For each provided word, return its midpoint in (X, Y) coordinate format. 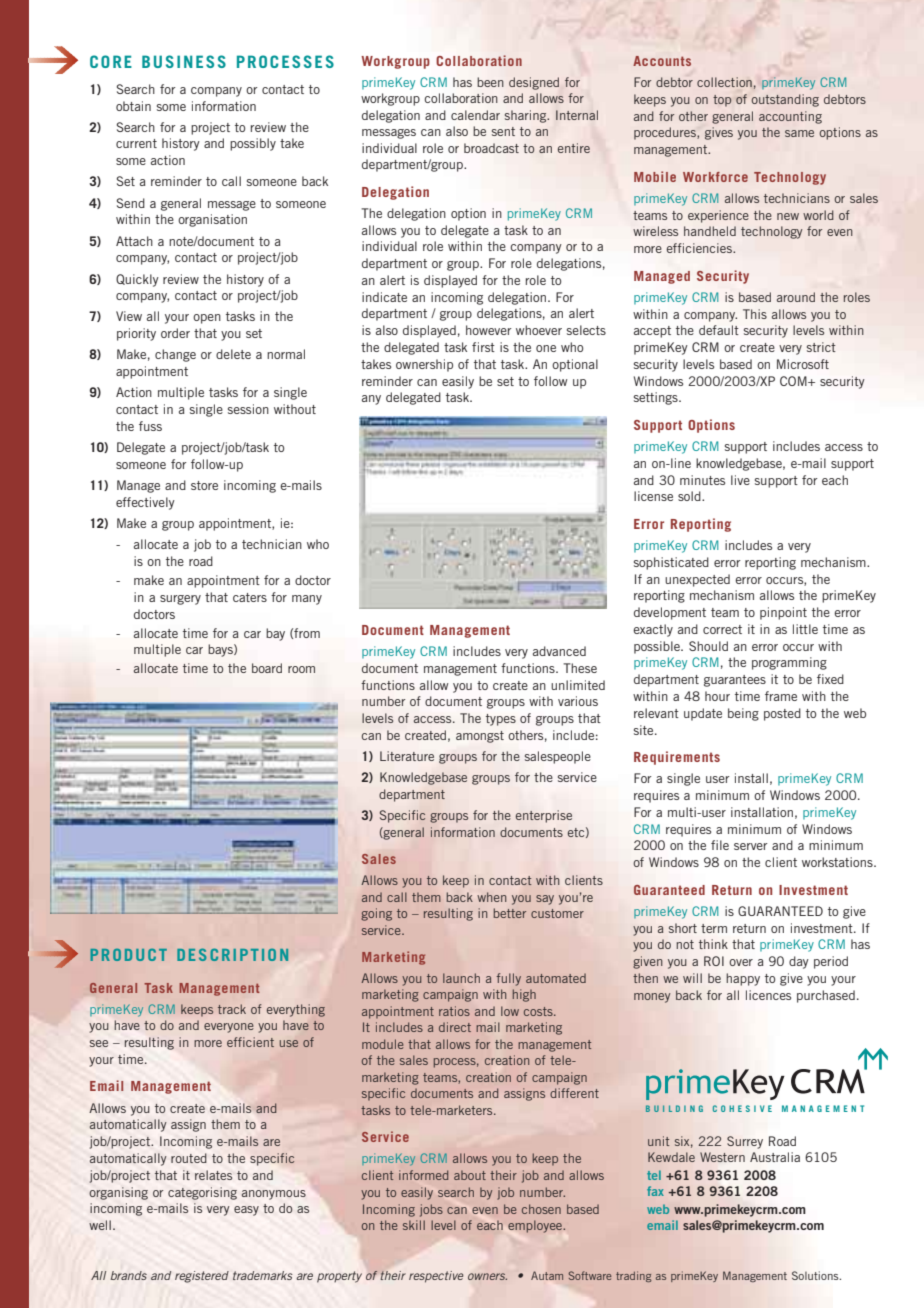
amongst (480, 737)
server (751, 846)
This (755, 314)
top (722, 101)
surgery (180, 600)
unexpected (697, 580)
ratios (454, 1011)
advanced (559, 651)
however (489, 330)
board (267, 668)
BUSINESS (184, 61)
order (175, 333)
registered (202, 1277)
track (232, 1009)
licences (768, 995)
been (490, 82)
